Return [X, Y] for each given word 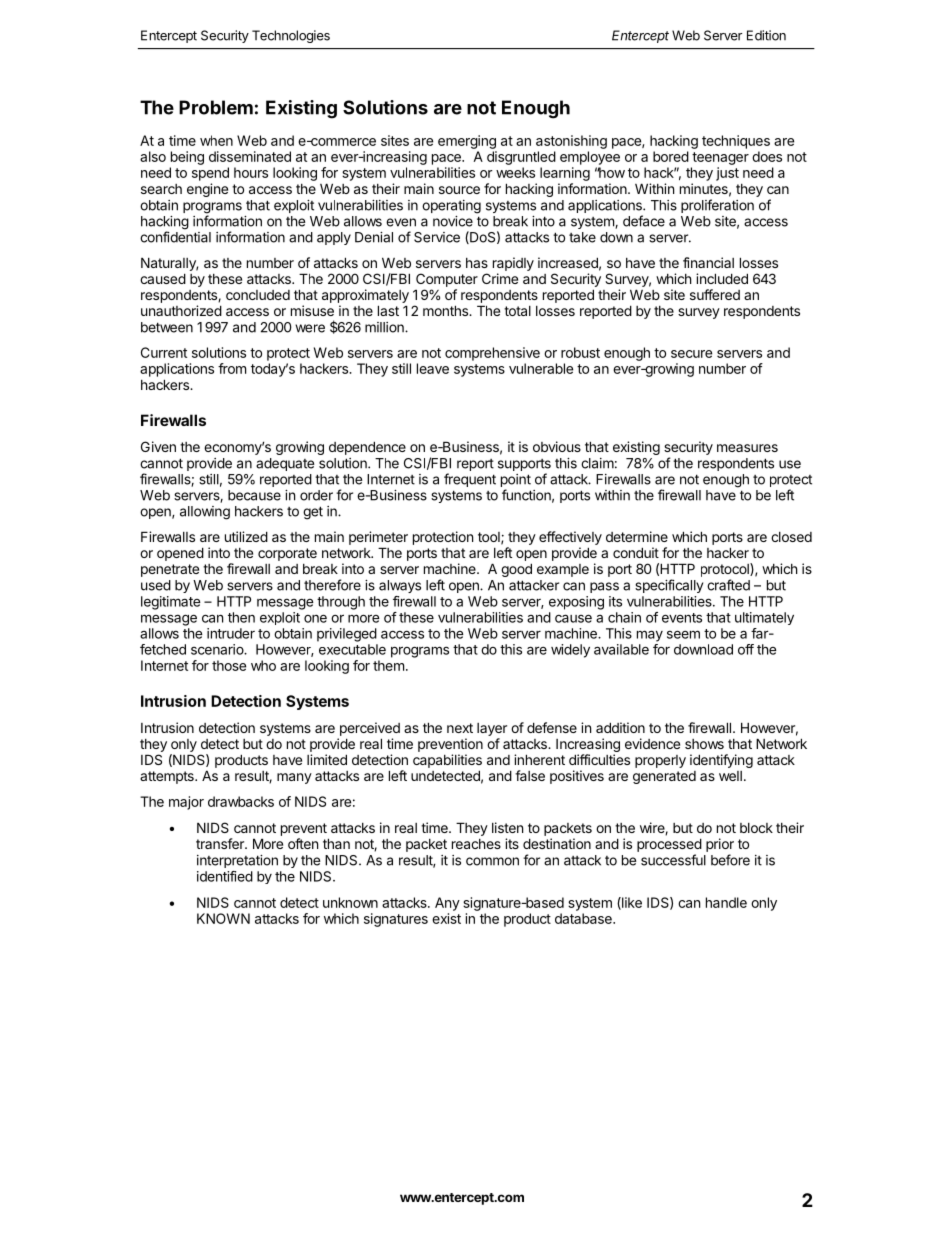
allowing [205, 513]
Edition [766, 35]
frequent [470, 480]
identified [225, 876]
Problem [216, 107]
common [492, 861]
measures [747, 448]
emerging [467, 142]
